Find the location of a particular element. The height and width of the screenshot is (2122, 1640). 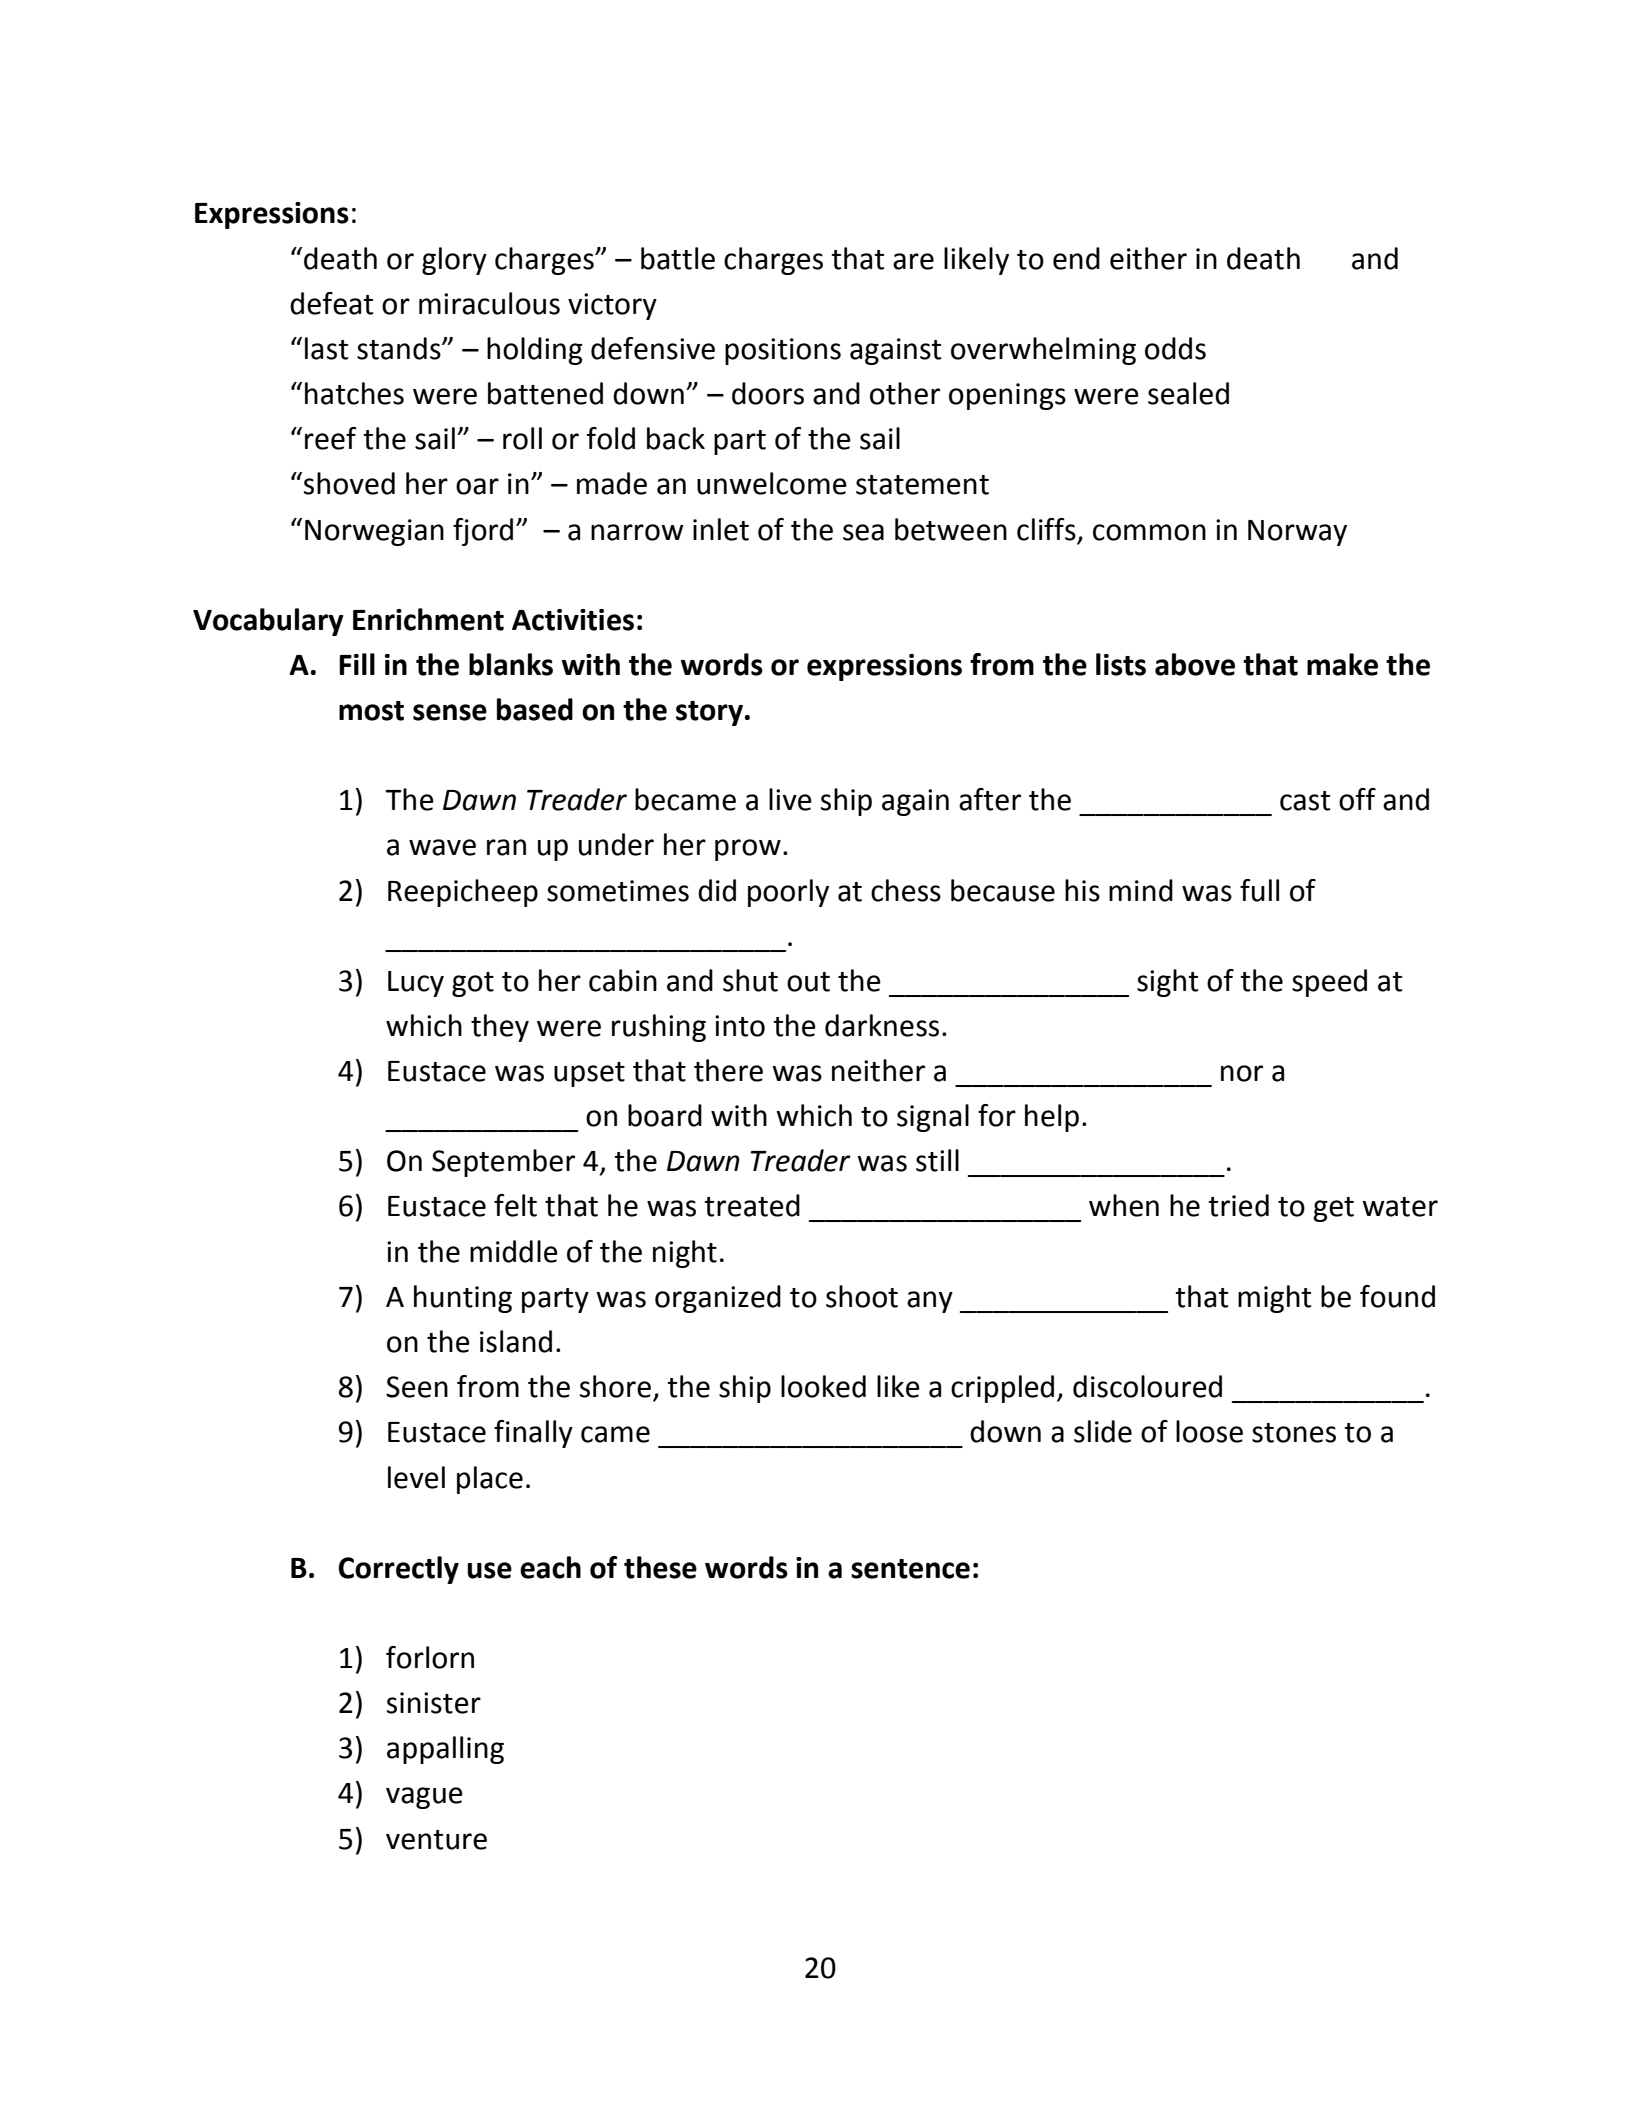

stones is located at coordinates (1294, 1433).
